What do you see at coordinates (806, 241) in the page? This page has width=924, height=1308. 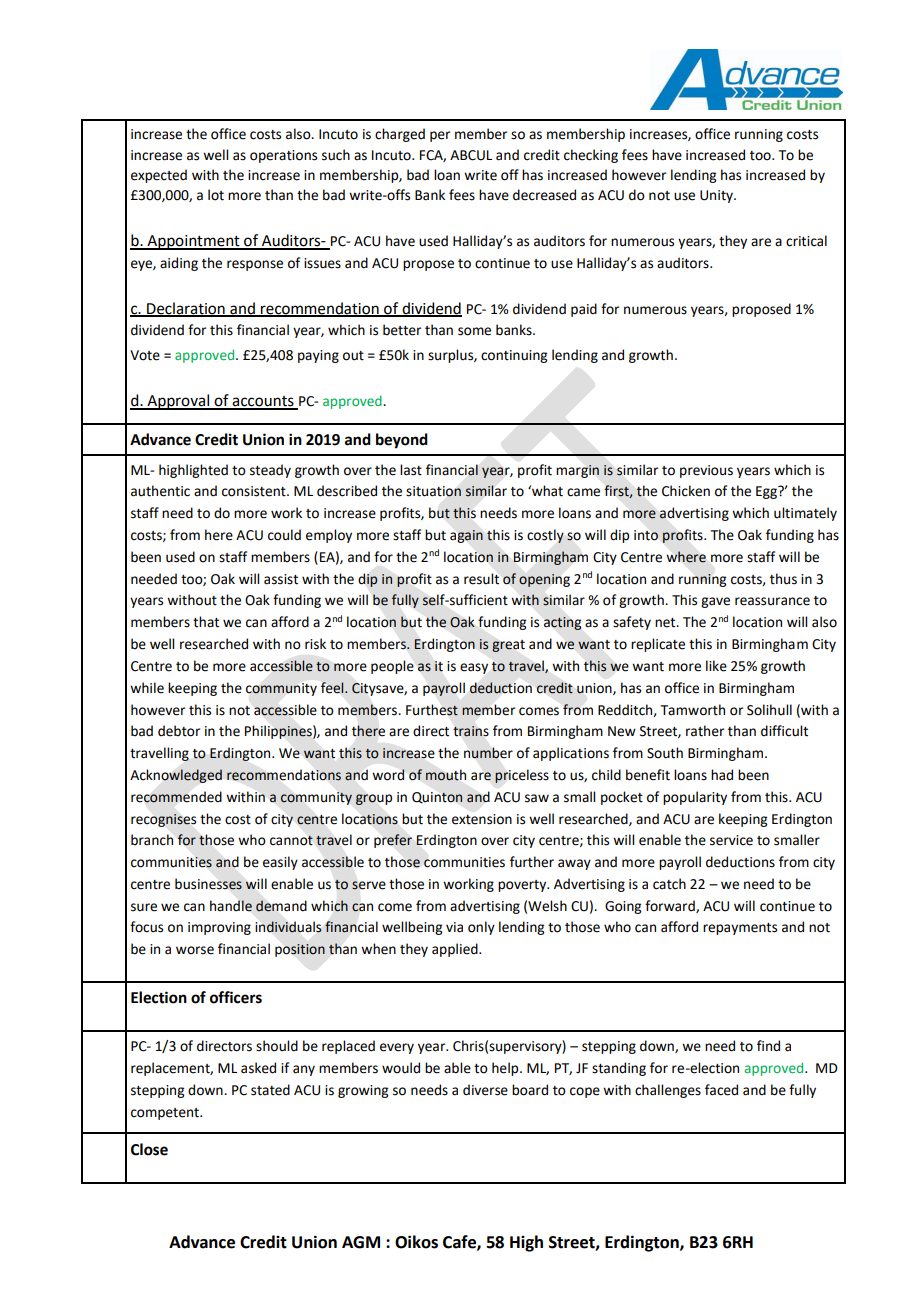 I see `critical` at bounding box center [806, 241].
